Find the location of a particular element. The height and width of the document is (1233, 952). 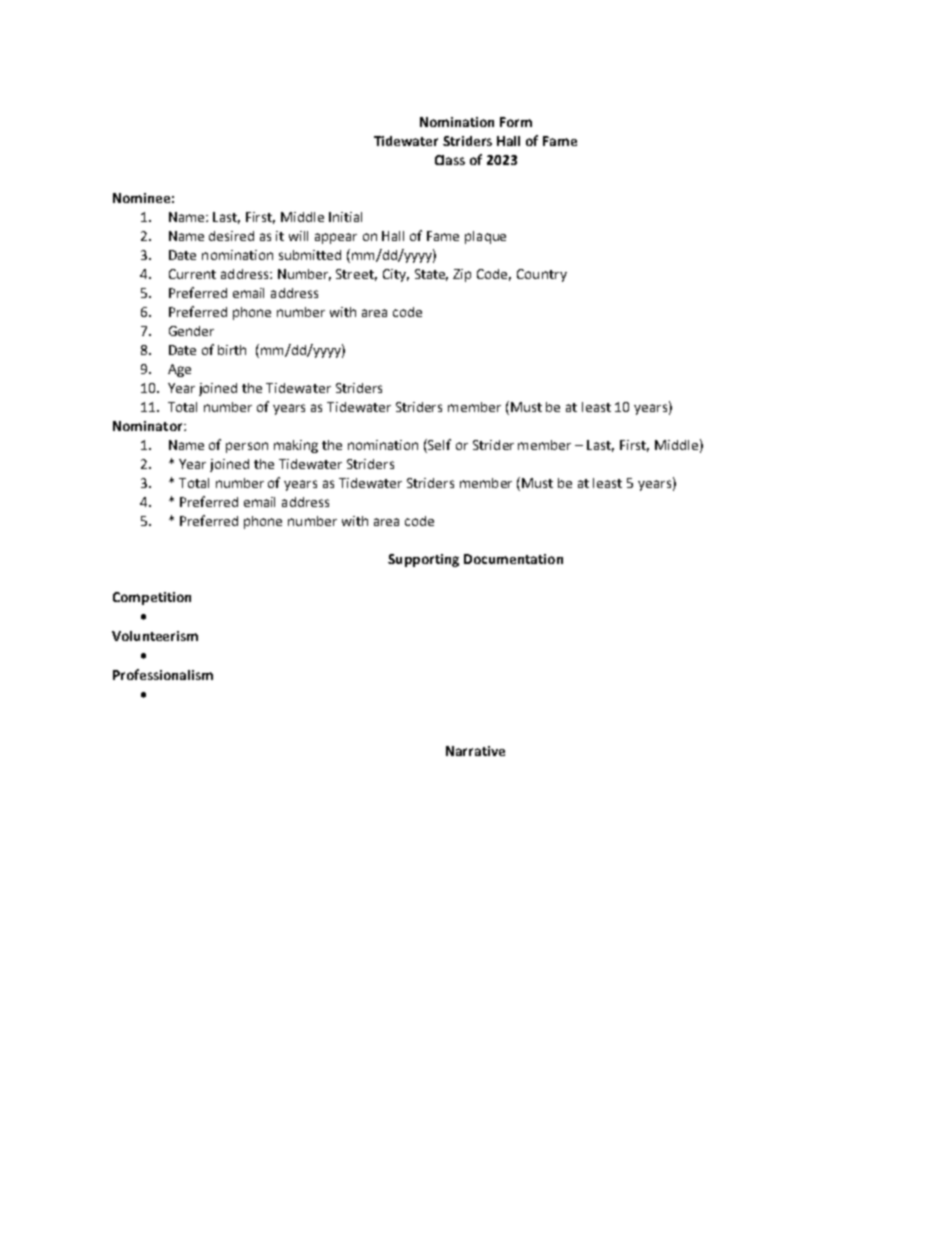

Initial is located at coordinates (345, 217).
